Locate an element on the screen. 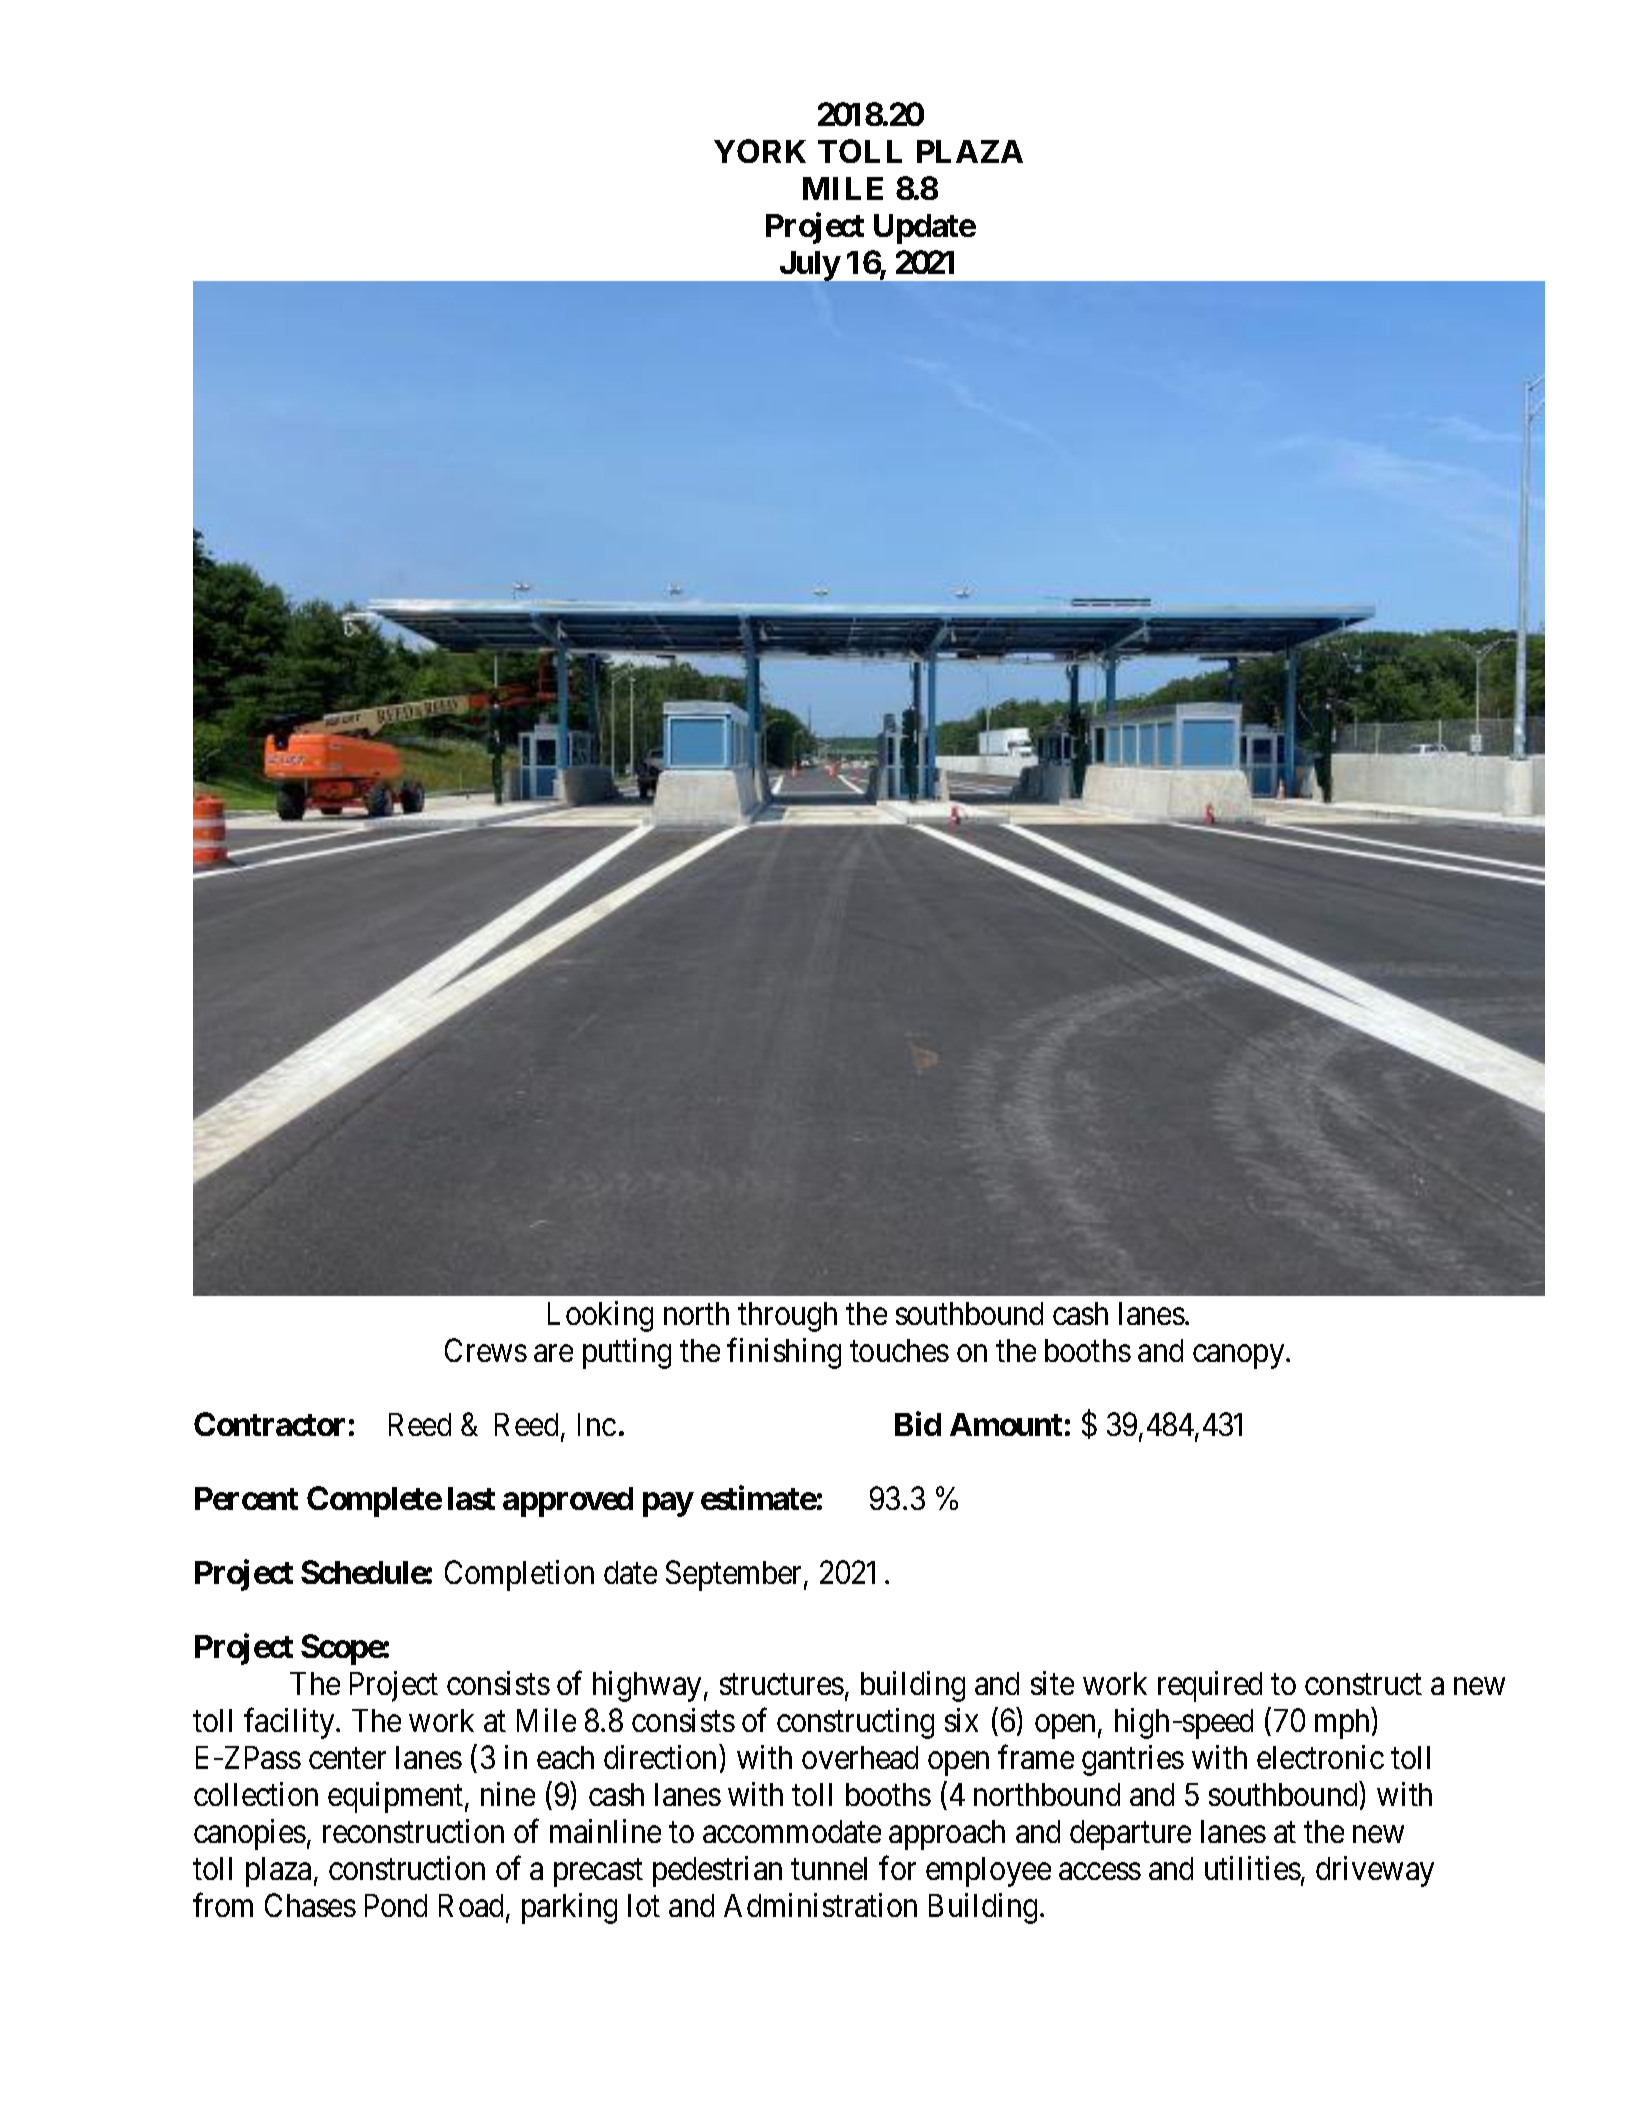 This screenshot has width=1641, height=2124. Administration is located at coordinates (820, 1905).
